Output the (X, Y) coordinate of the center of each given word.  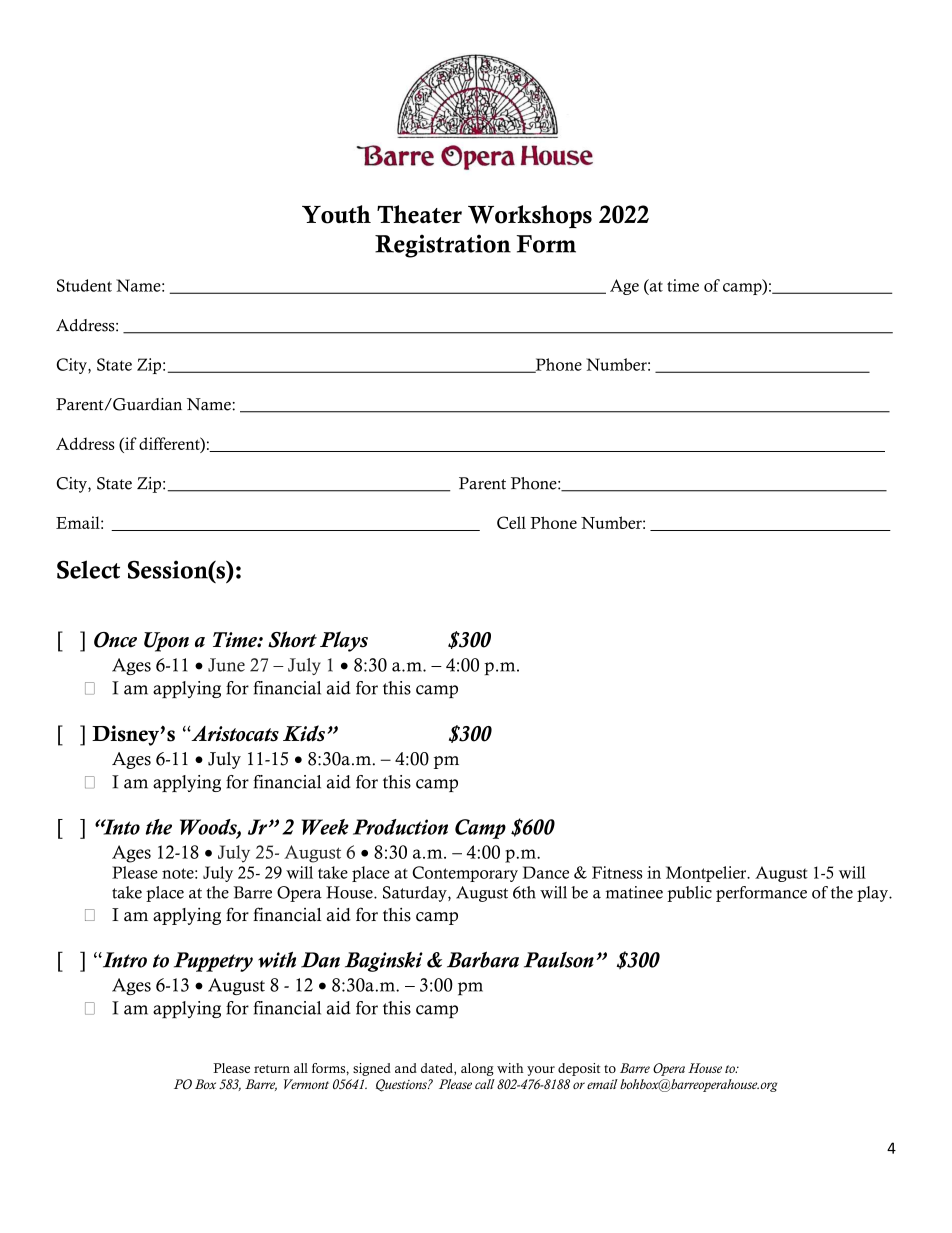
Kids (305, 733)
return (272, 1069)
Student (84, 285)
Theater (419, 214)
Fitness (617, 872)
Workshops (530, 216)
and (406, 1068)
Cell (511, 522)
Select (88, 569)
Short (292, 639)
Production (400, 827)
